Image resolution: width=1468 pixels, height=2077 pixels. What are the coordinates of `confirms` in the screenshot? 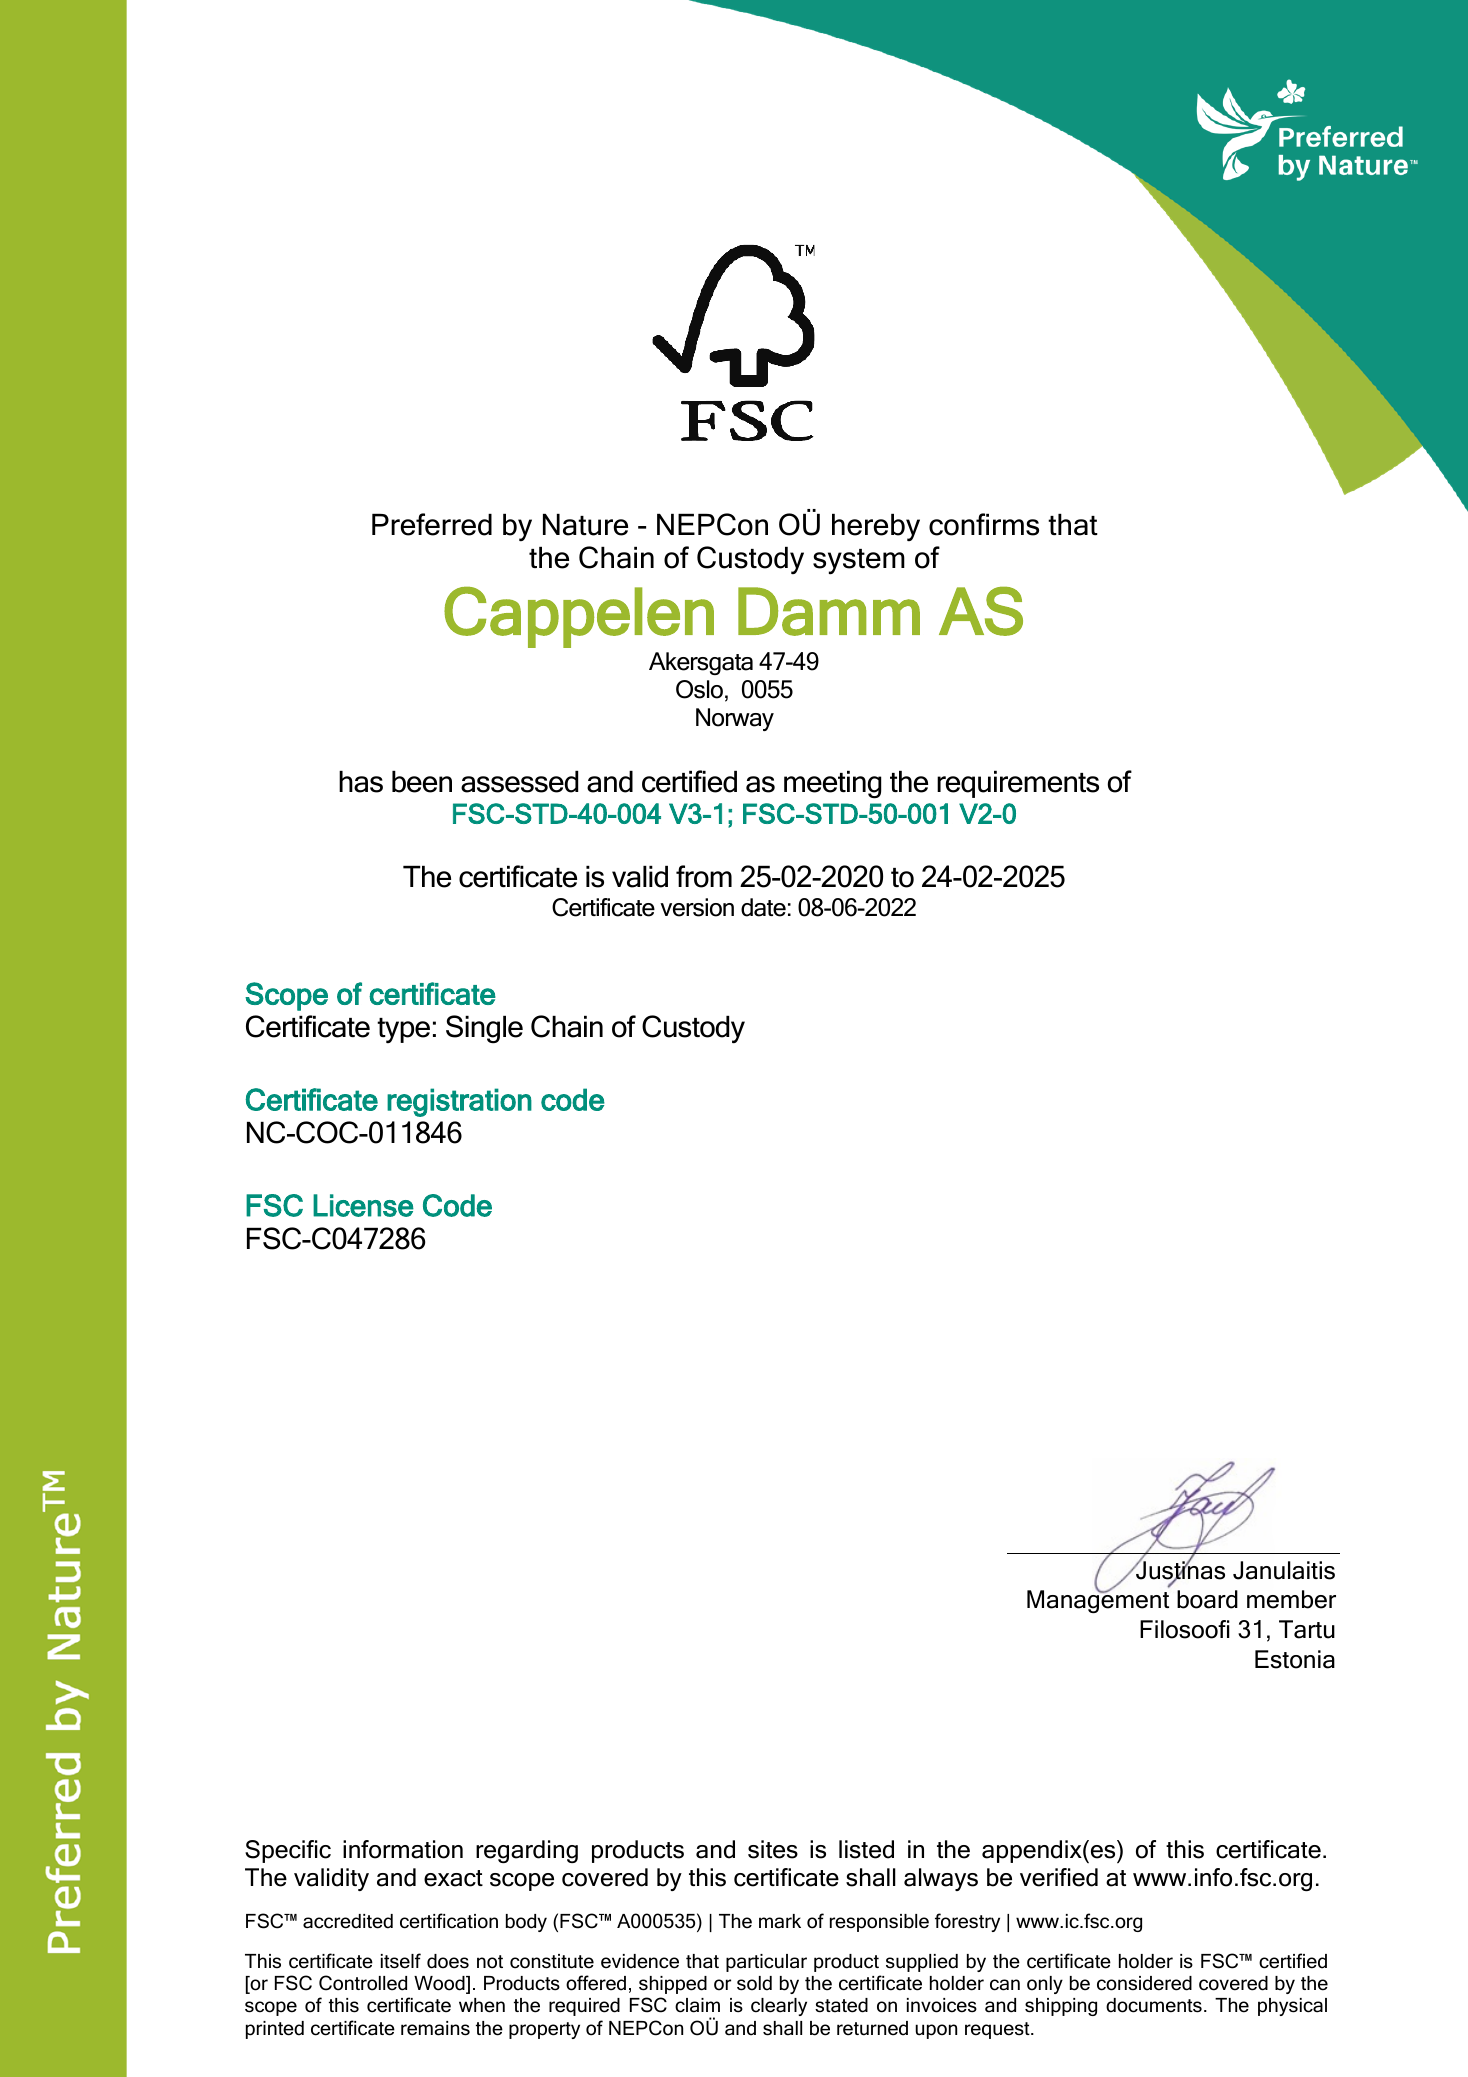 It's located at (984, 524).
